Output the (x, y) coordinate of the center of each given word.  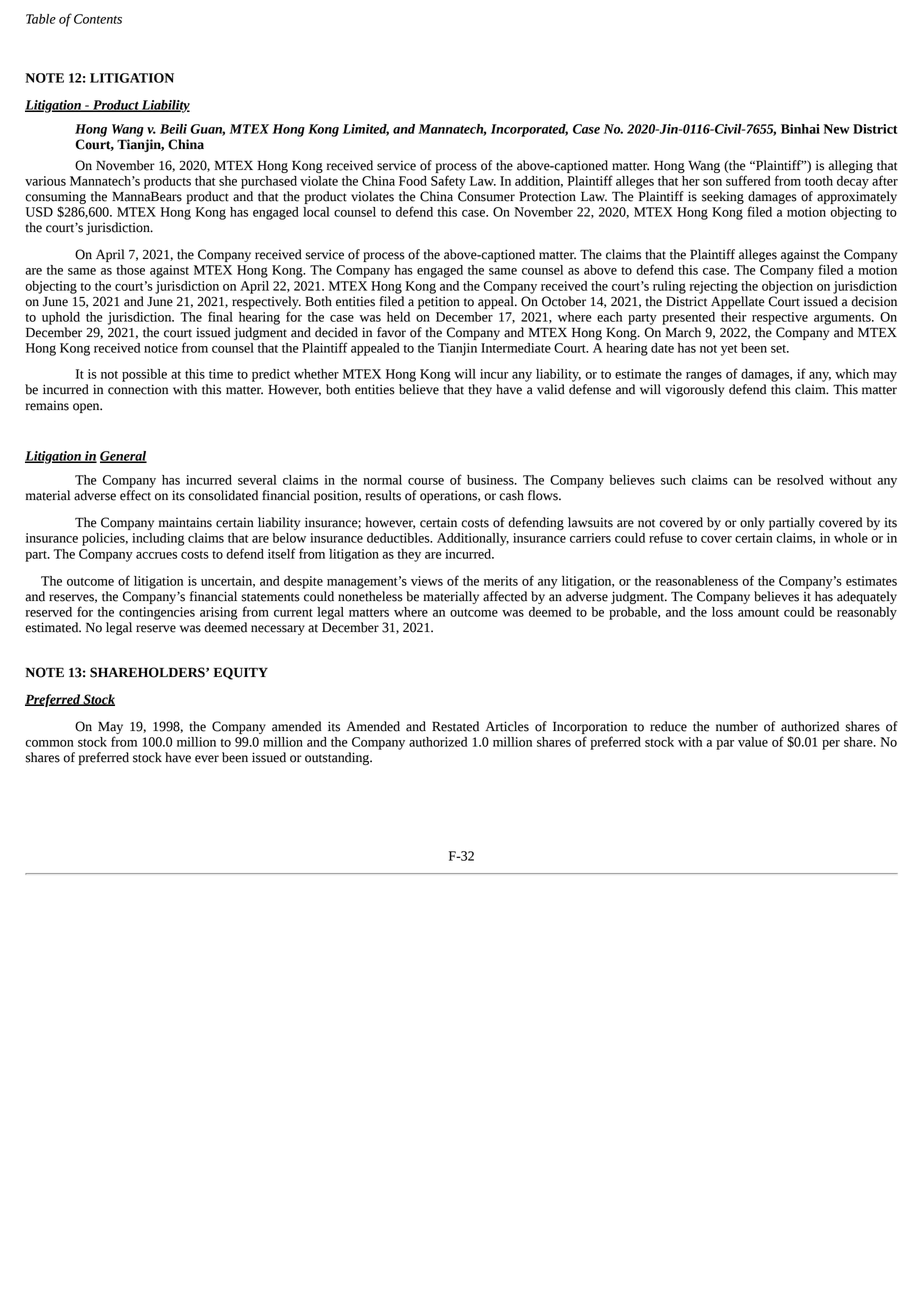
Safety (448, 182)
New (836, 129)
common (49, 743)
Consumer (486, 196)
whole (851, 538)
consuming (55, 197)
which (852, 374)
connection (138, 389)
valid (551, 389)
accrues (156, 555)
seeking (723, 197)
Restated (455, 726)
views (427, 581)
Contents (98, 19)
